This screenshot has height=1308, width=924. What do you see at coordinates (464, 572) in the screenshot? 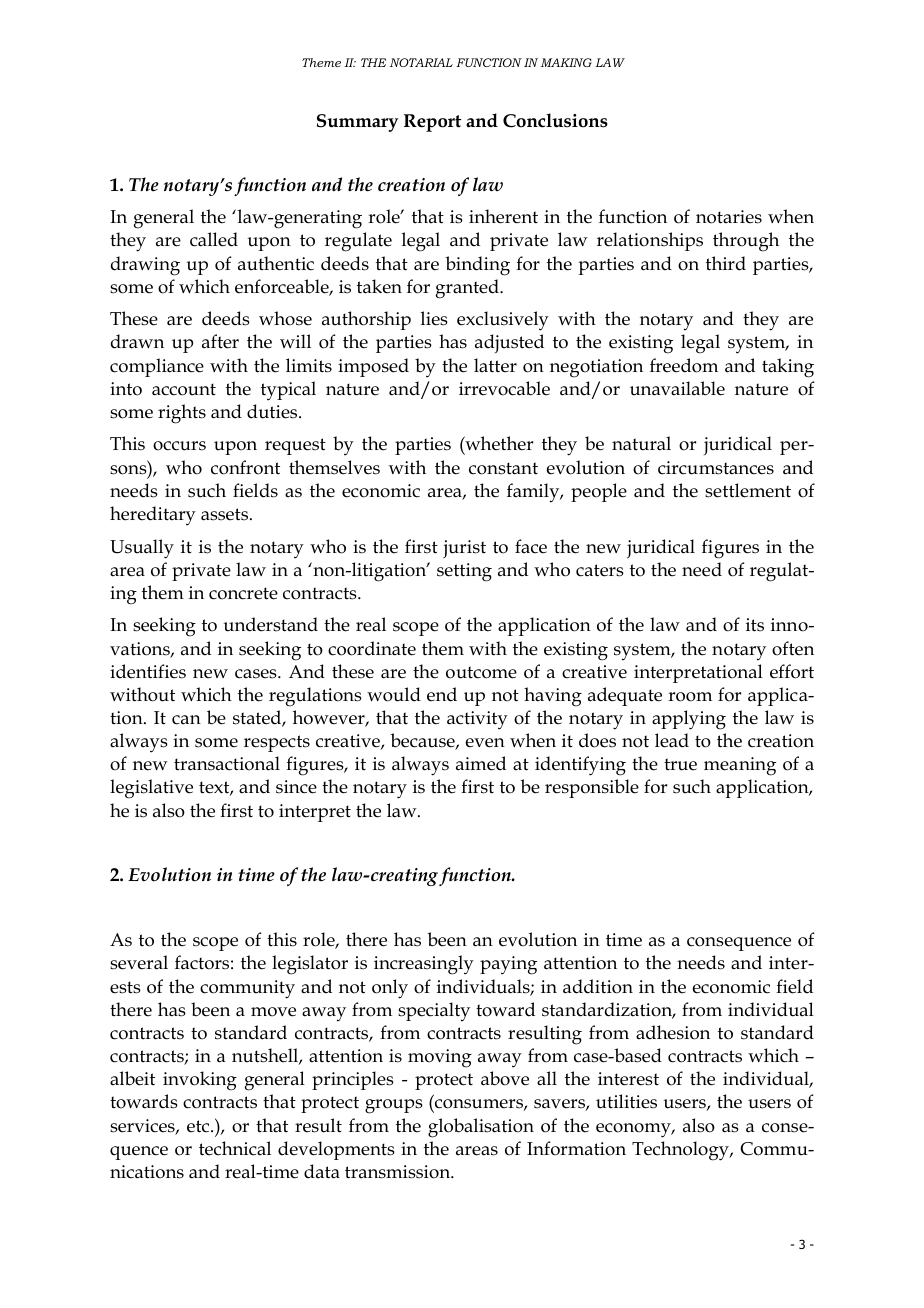
I see `setting` at bounding box center [464, 572].
